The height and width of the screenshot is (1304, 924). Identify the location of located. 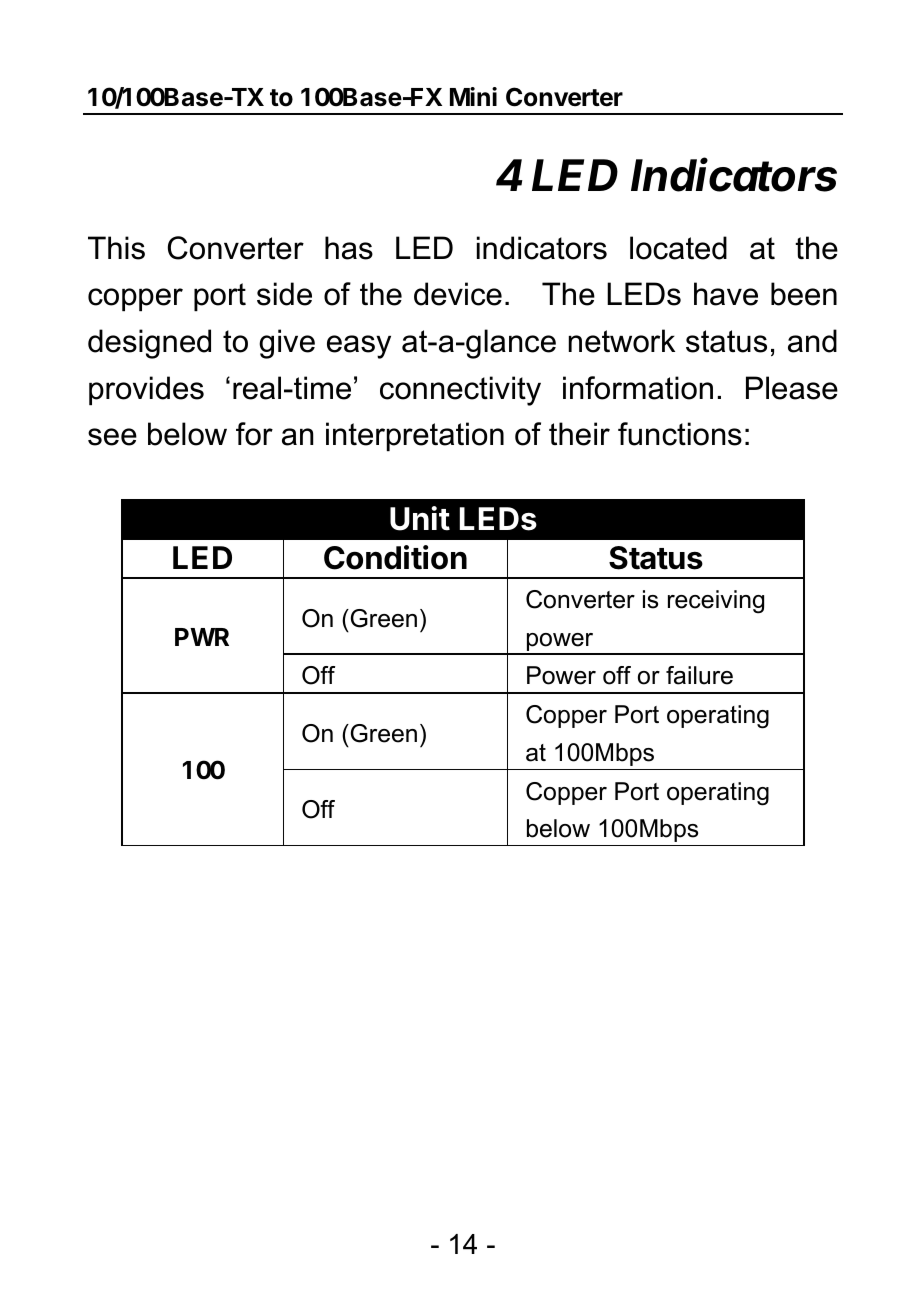
(678, 248).
